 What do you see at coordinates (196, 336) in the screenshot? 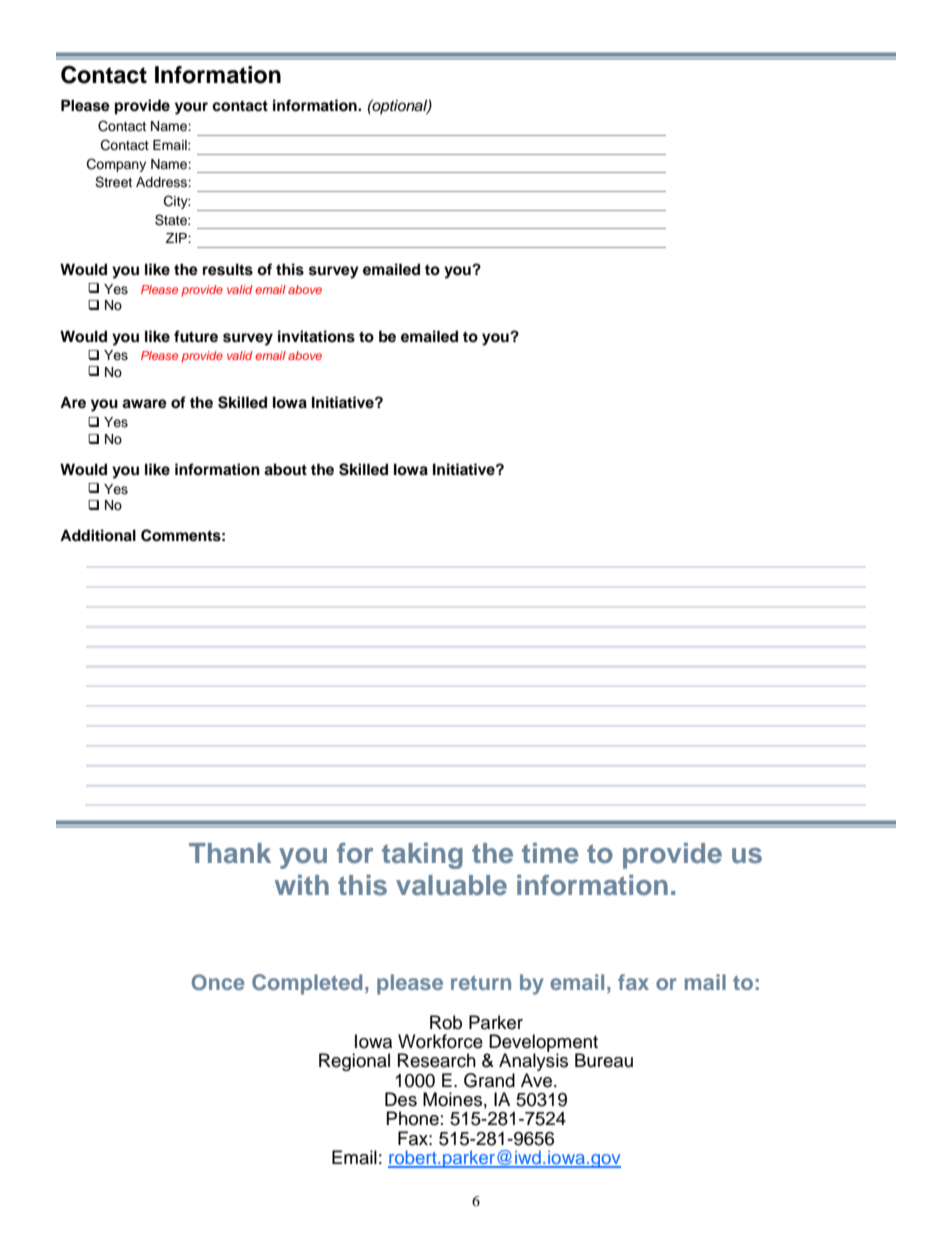
I see `future` at bounding box center [196, 336].
